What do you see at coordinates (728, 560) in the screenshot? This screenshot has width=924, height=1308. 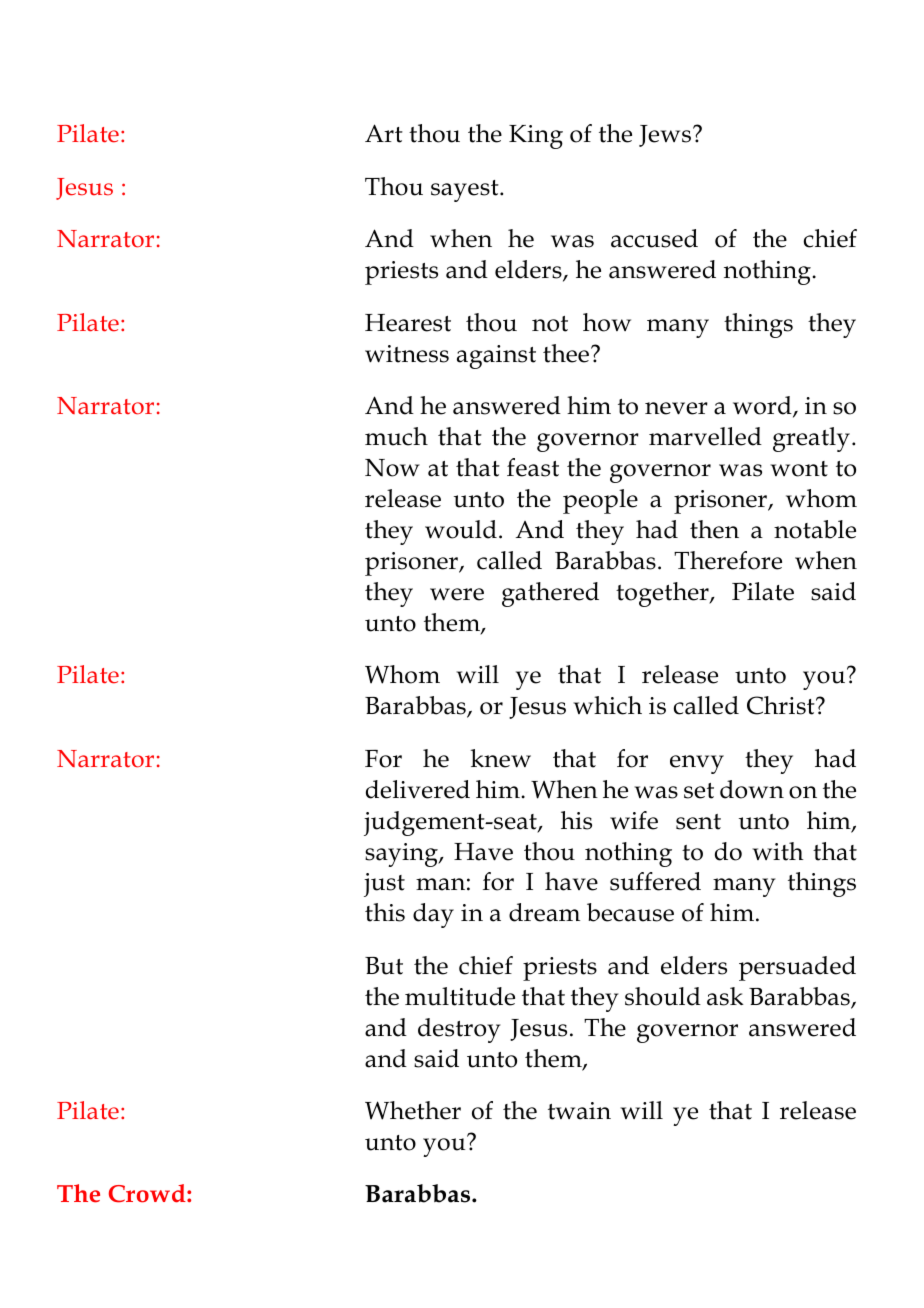 I see `Therefore` at bounding box center [728, 560].
